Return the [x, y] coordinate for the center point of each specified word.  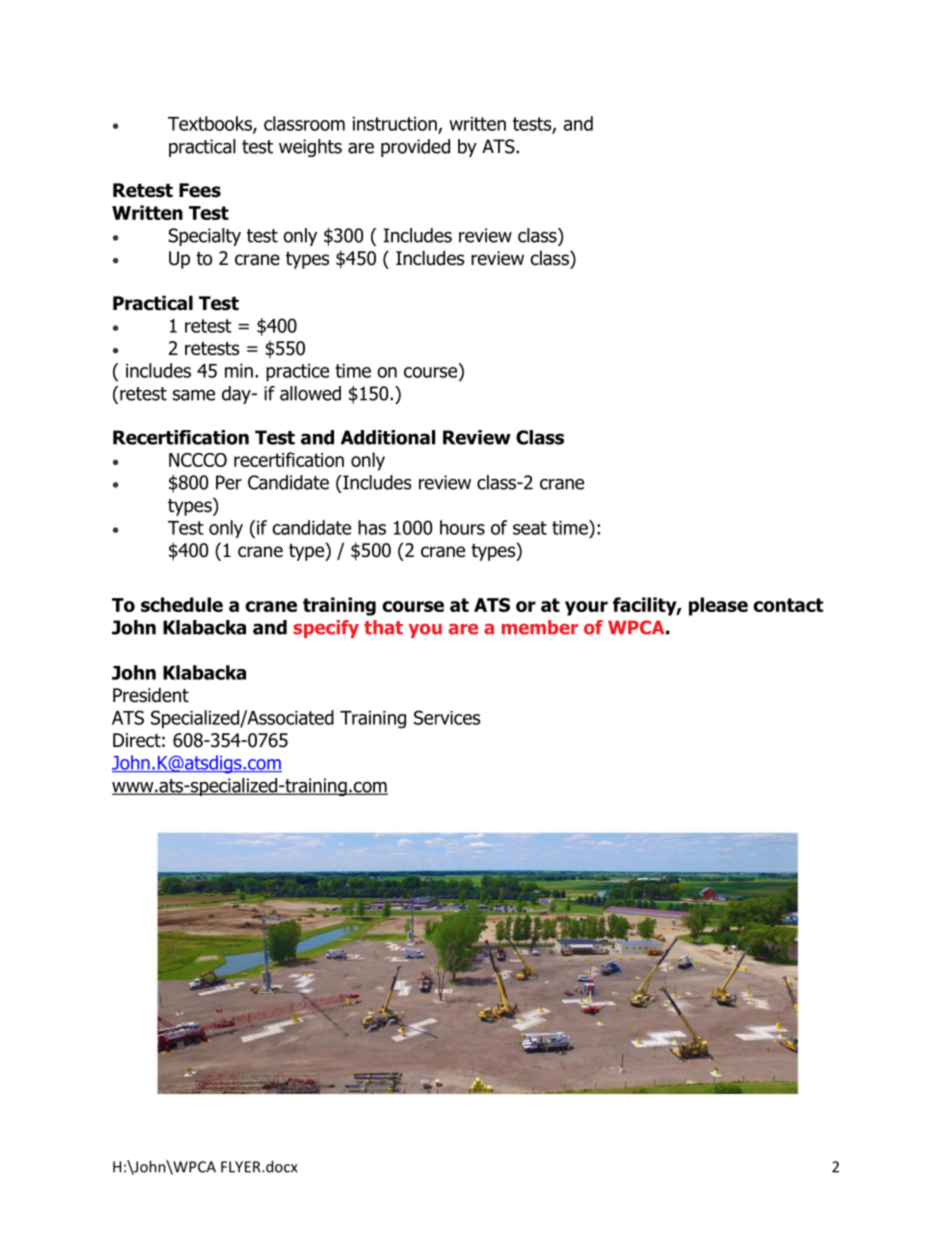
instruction [396, 125]
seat [530, 528]
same [194, 395]
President [151, 695]
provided [415, 148]
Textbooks [211, 124]
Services [447, 717]
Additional [388, 437]
